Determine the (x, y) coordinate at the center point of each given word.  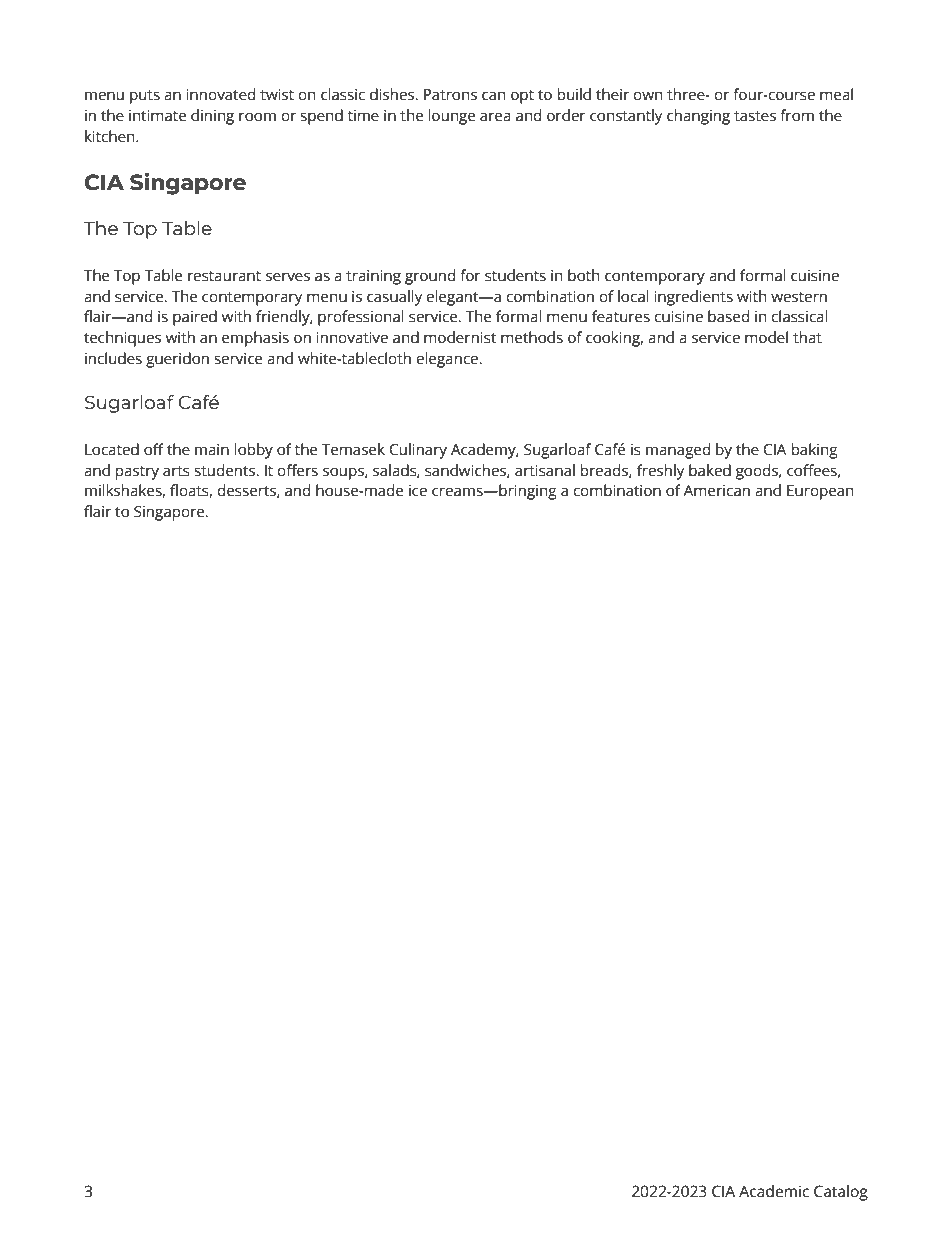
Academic (774, 1191)
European (820, 492)
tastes (755, 116)
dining (212, 117)
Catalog (841, 1193)
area (495, 116)
